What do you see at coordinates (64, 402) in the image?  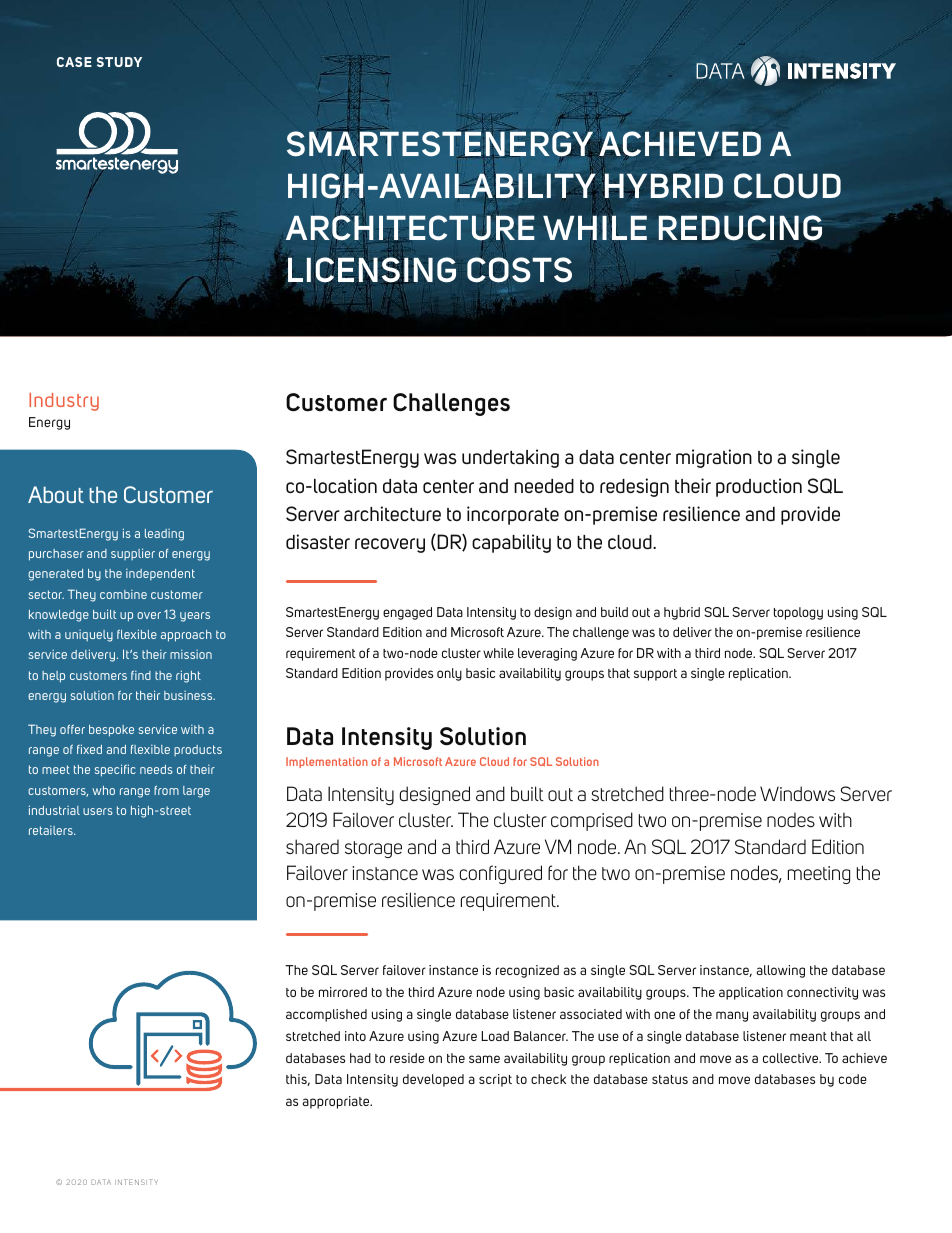 I see `Industry` at bounding box center [64, 402].
